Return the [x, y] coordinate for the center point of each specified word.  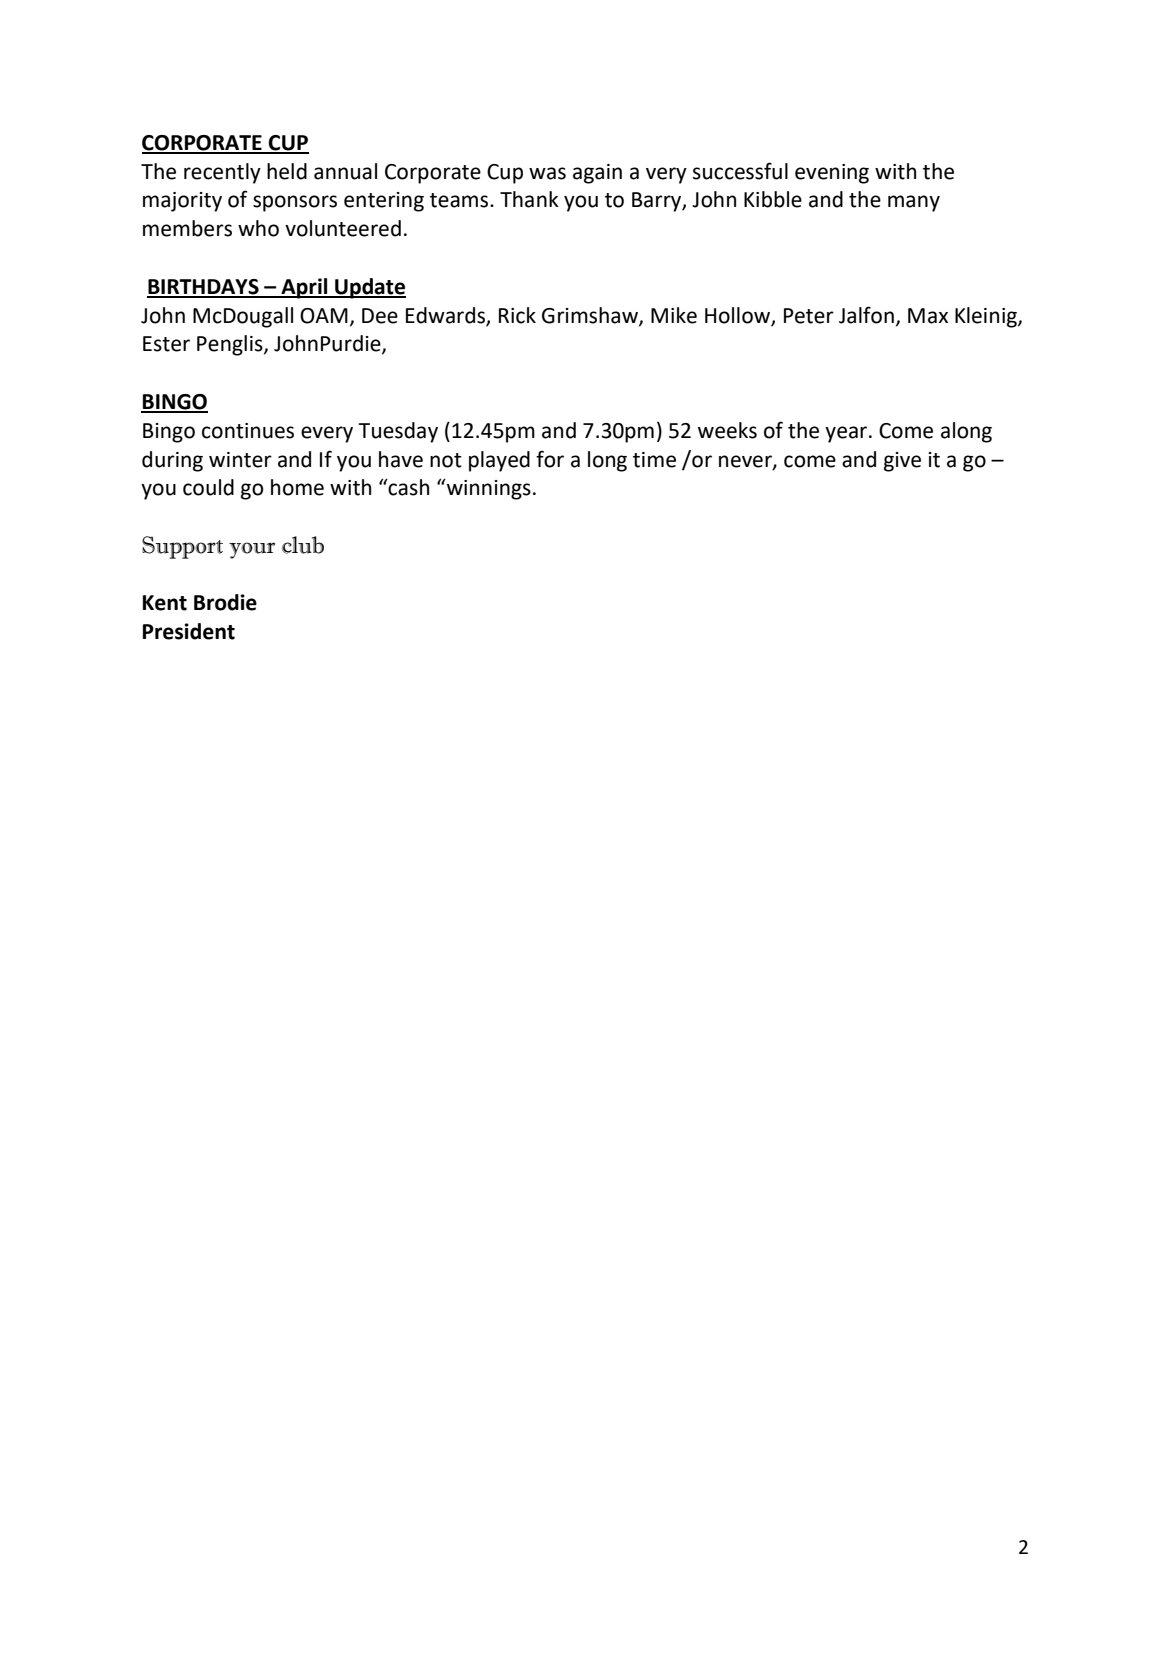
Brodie [225, 602]
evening [832, 174]
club [303, 545]
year [847, 434]
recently [222, 173]
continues [248, 431]
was [547, 173]
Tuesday [398, 432]
